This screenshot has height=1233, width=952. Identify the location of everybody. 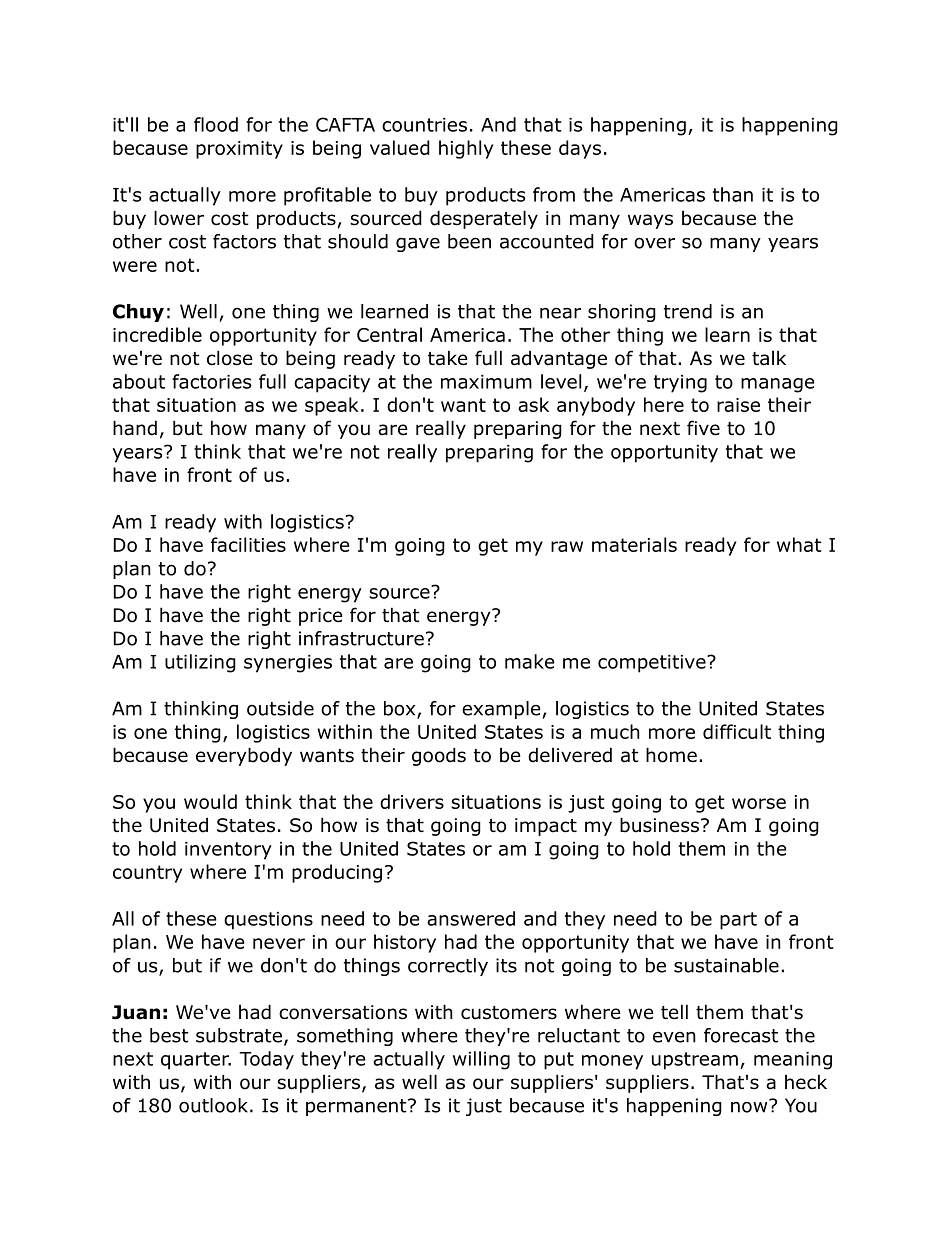
(244, 756).
